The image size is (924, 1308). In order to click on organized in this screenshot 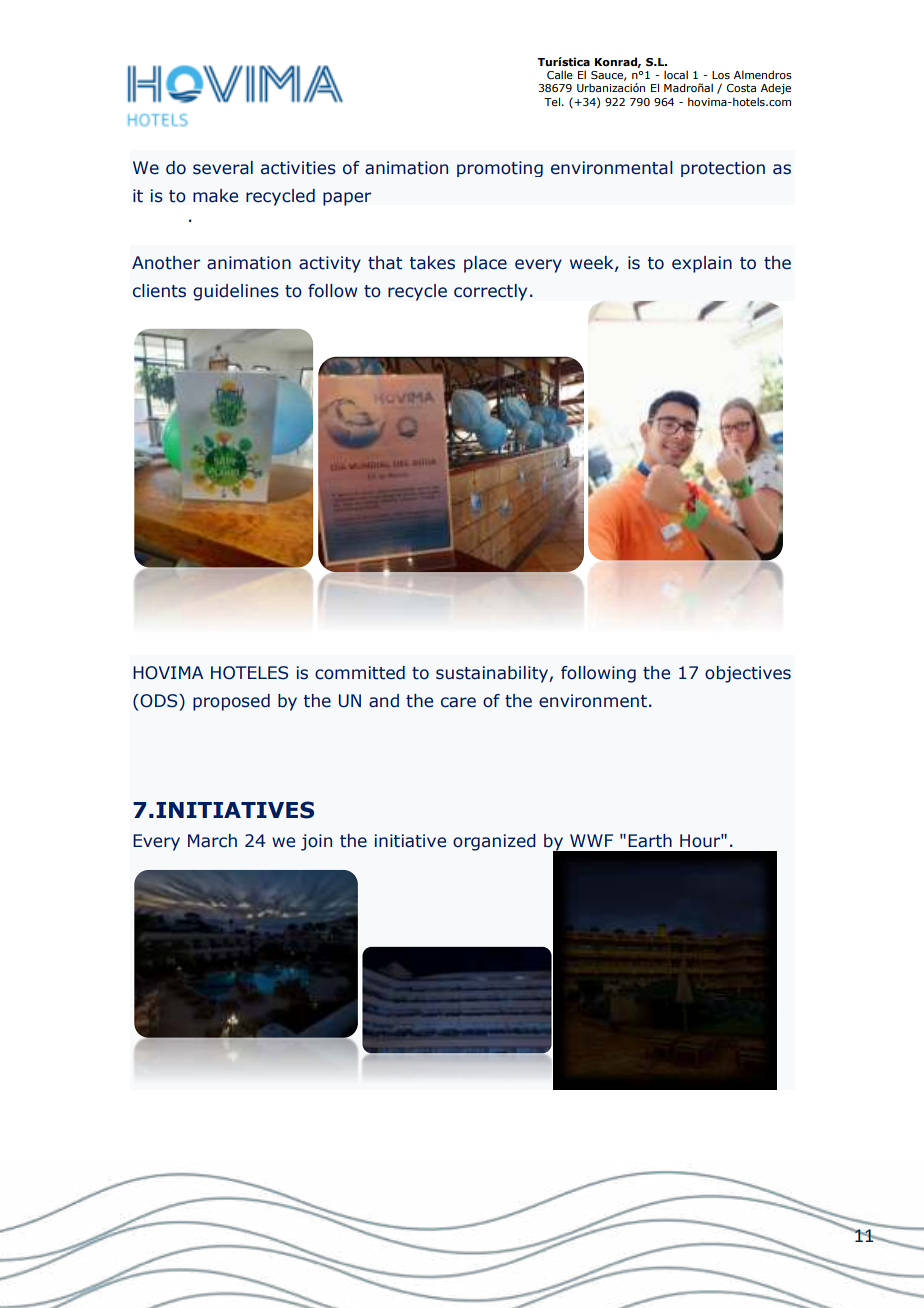, I will do `click(494, 842)`.
